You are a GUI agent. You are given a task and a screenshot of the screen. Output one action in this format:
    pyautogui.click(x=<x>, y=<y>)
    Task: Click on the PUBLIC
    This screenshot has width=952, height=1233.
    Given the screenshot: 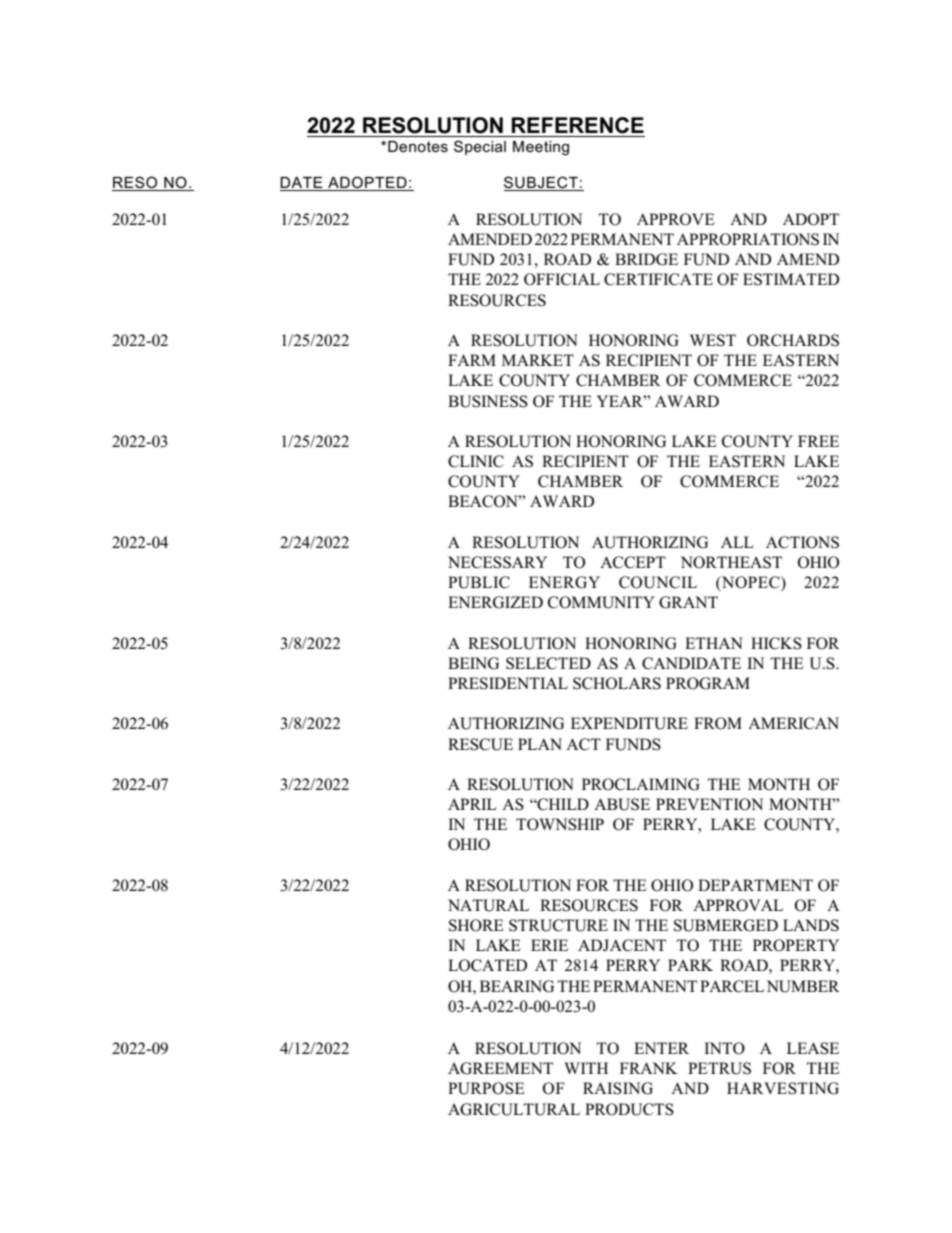 What is the action you would take?
    pyautogui.click(x=479, y=582)
